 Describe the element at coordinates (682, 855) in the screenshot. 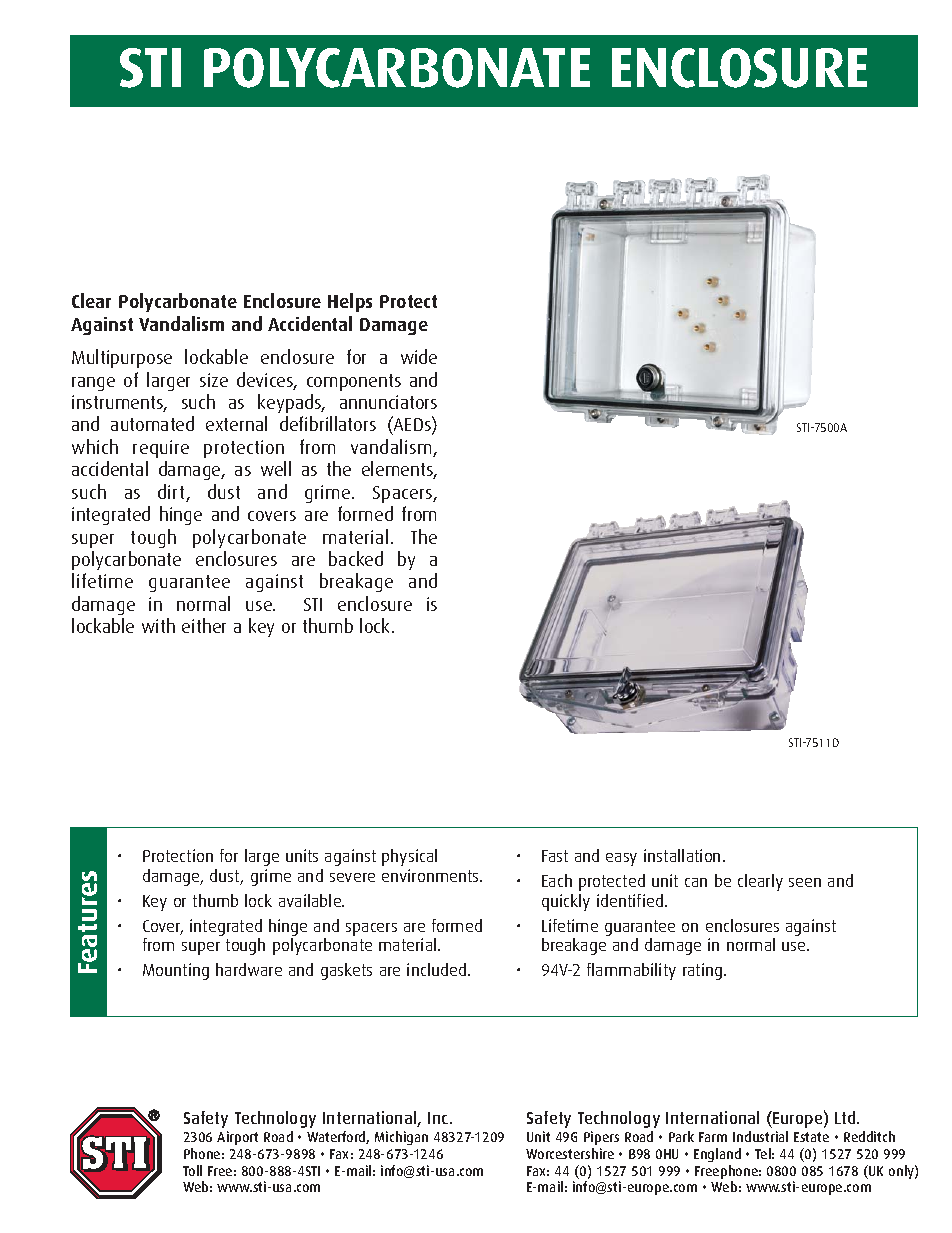

I see `installation` at that location.
